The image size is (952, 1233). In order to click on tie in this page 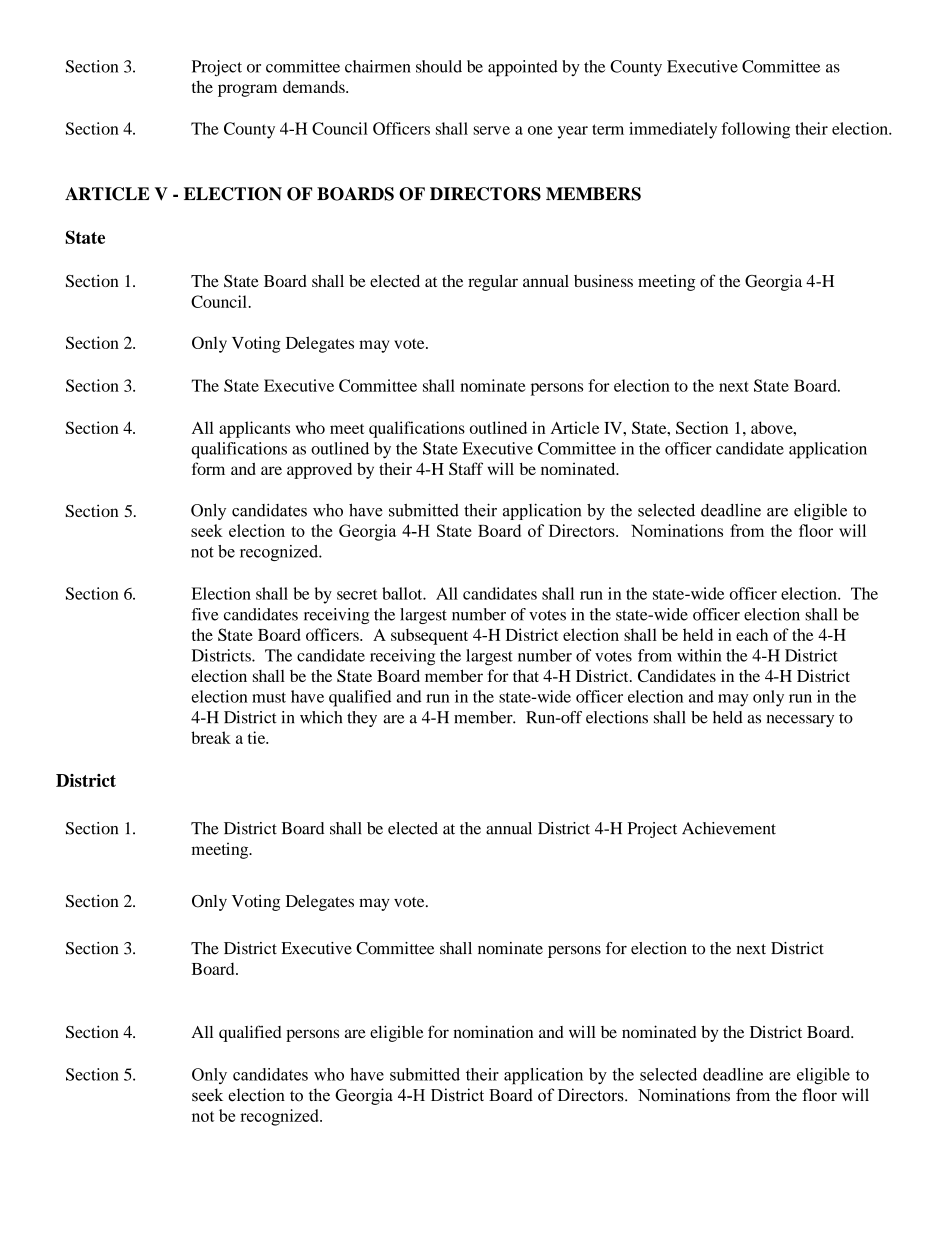, I will do `click(258, 737)`.
